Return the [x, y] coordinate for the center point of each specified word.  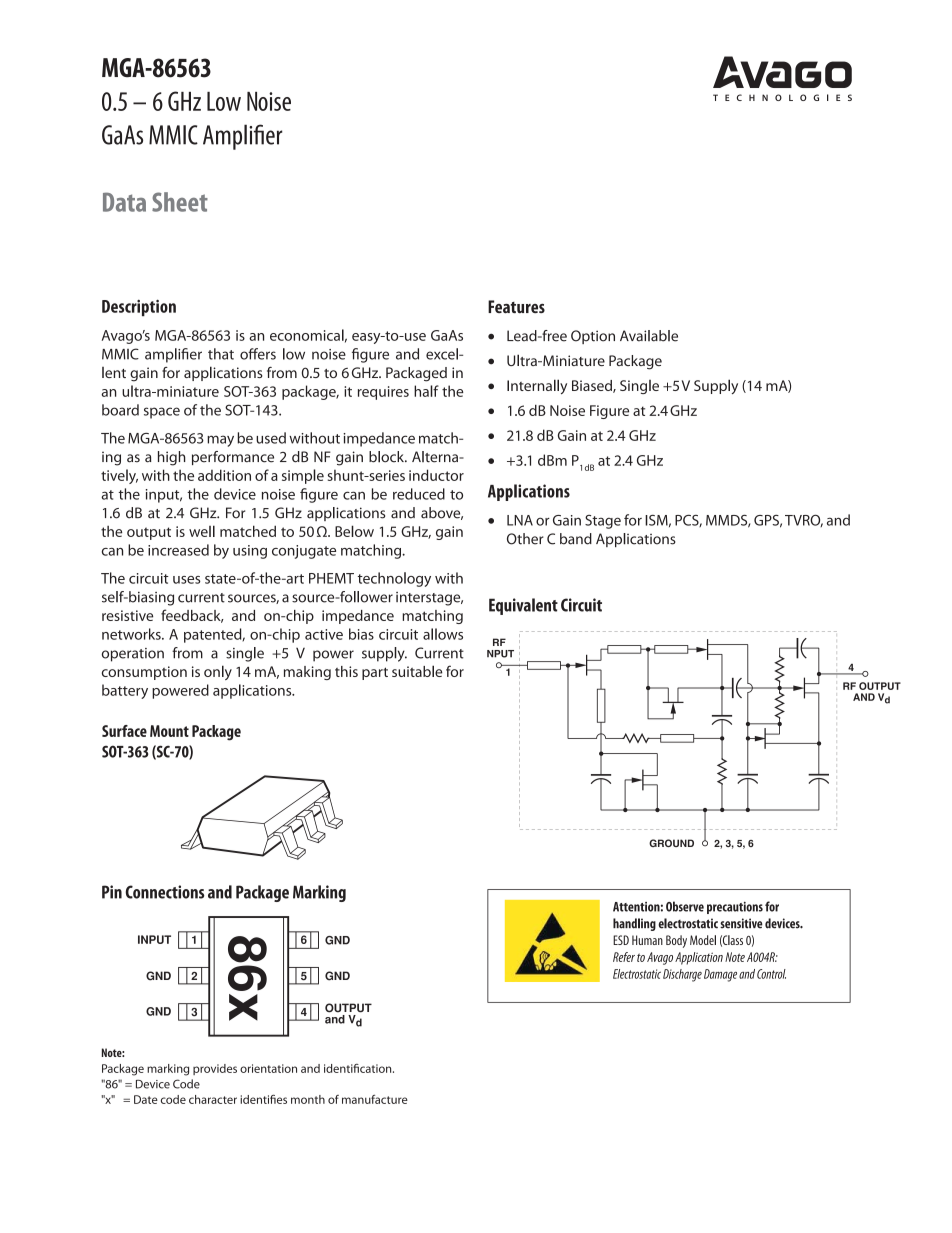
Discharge [682, 975]
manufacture [375, 1099]
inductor [436, 475]
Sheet [180, 202]
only [218, 672]
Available [649, 336]
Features [516, 307]
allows [443, 634]
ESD [621, 940]
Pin [112, 892]
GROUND [671, 843]
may [220, 441]
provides [215, 1069]
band [576, 539]
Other [525, 539]
